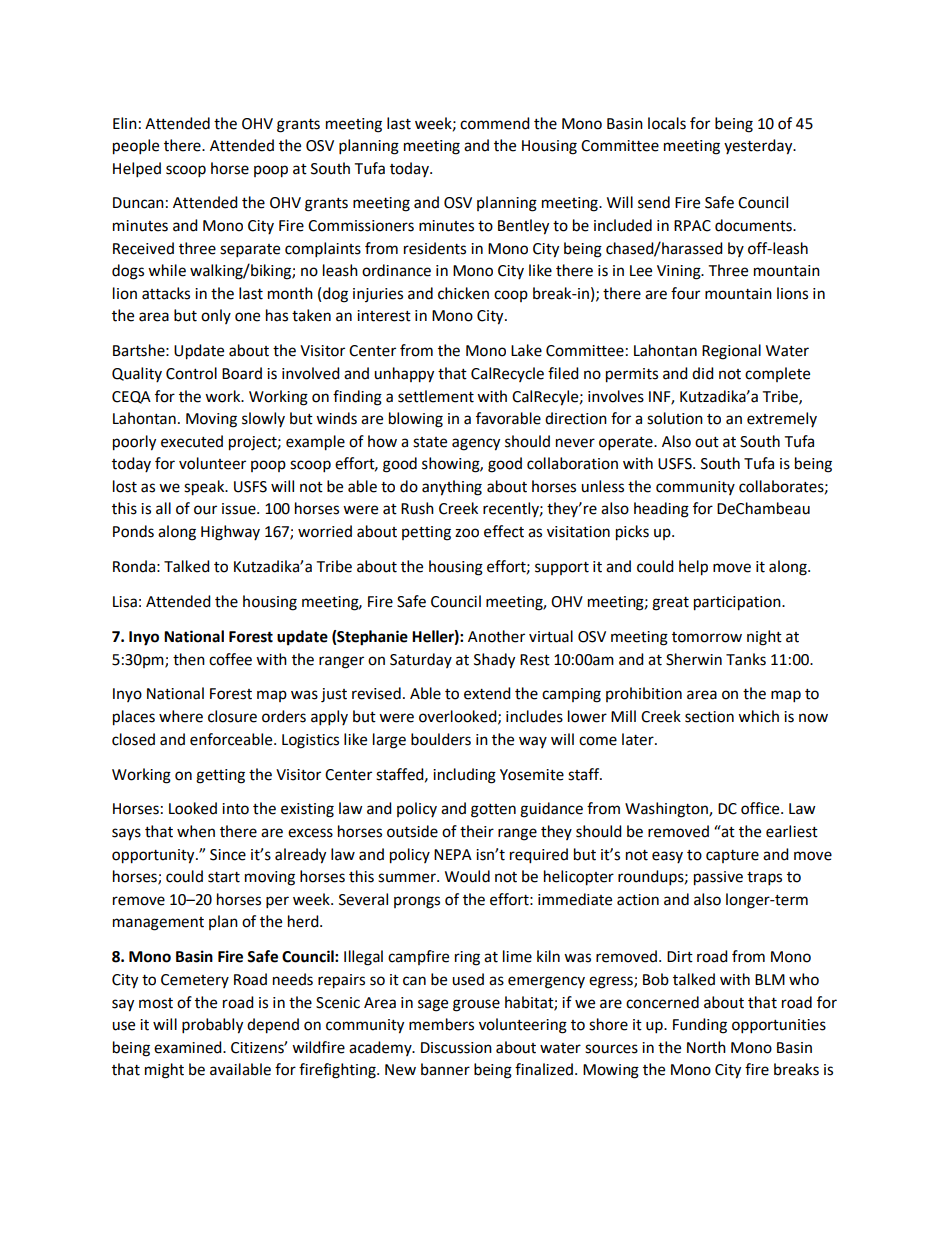 Image resolution: width=952 pixels, height=1233 pixels. I want to click on participation, so click(738, 603).
